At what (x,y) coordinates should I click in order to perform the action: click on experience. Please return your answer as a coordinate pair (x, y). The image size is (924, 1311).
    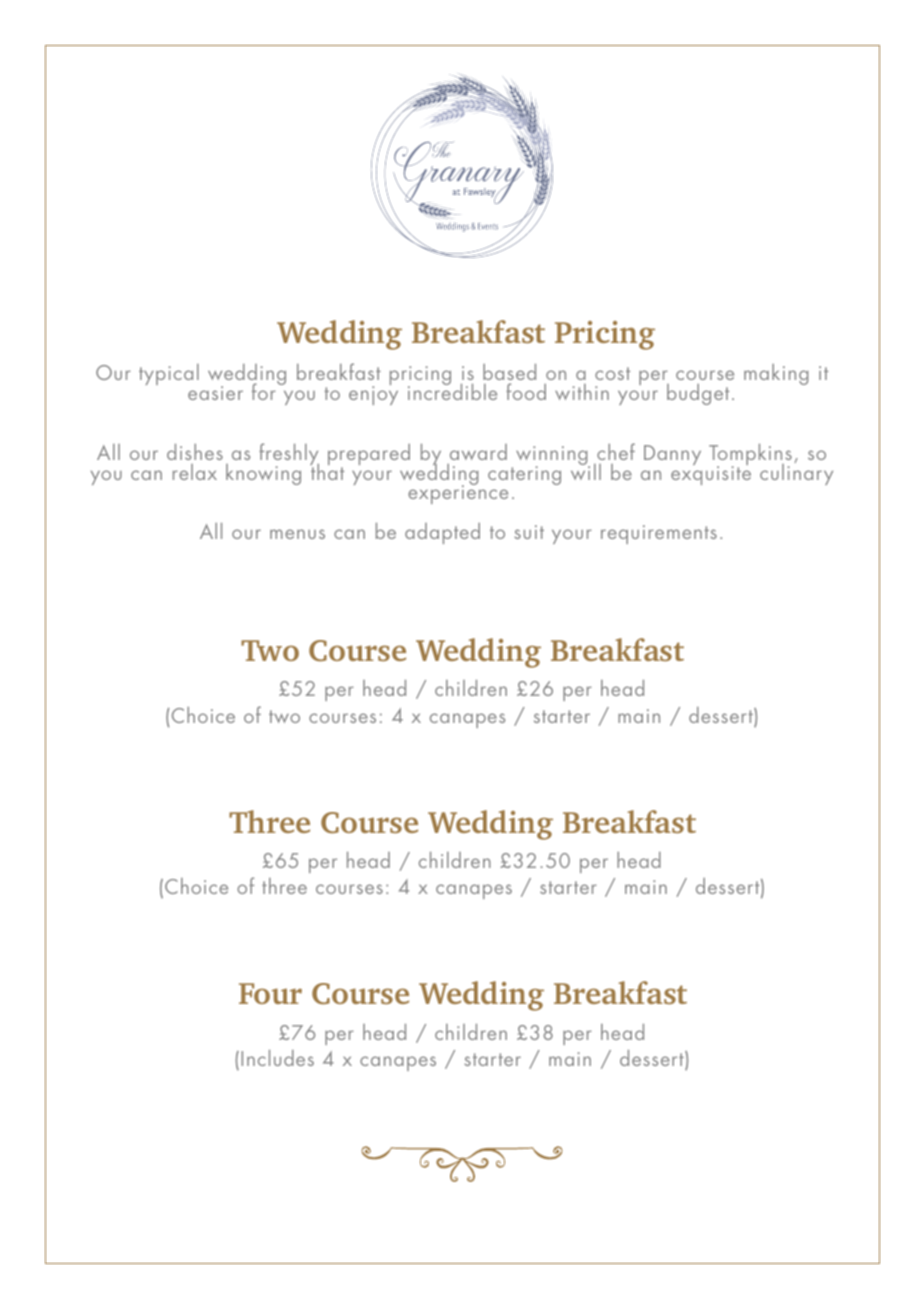
    Looking at the image, I should click on (458, 493).
